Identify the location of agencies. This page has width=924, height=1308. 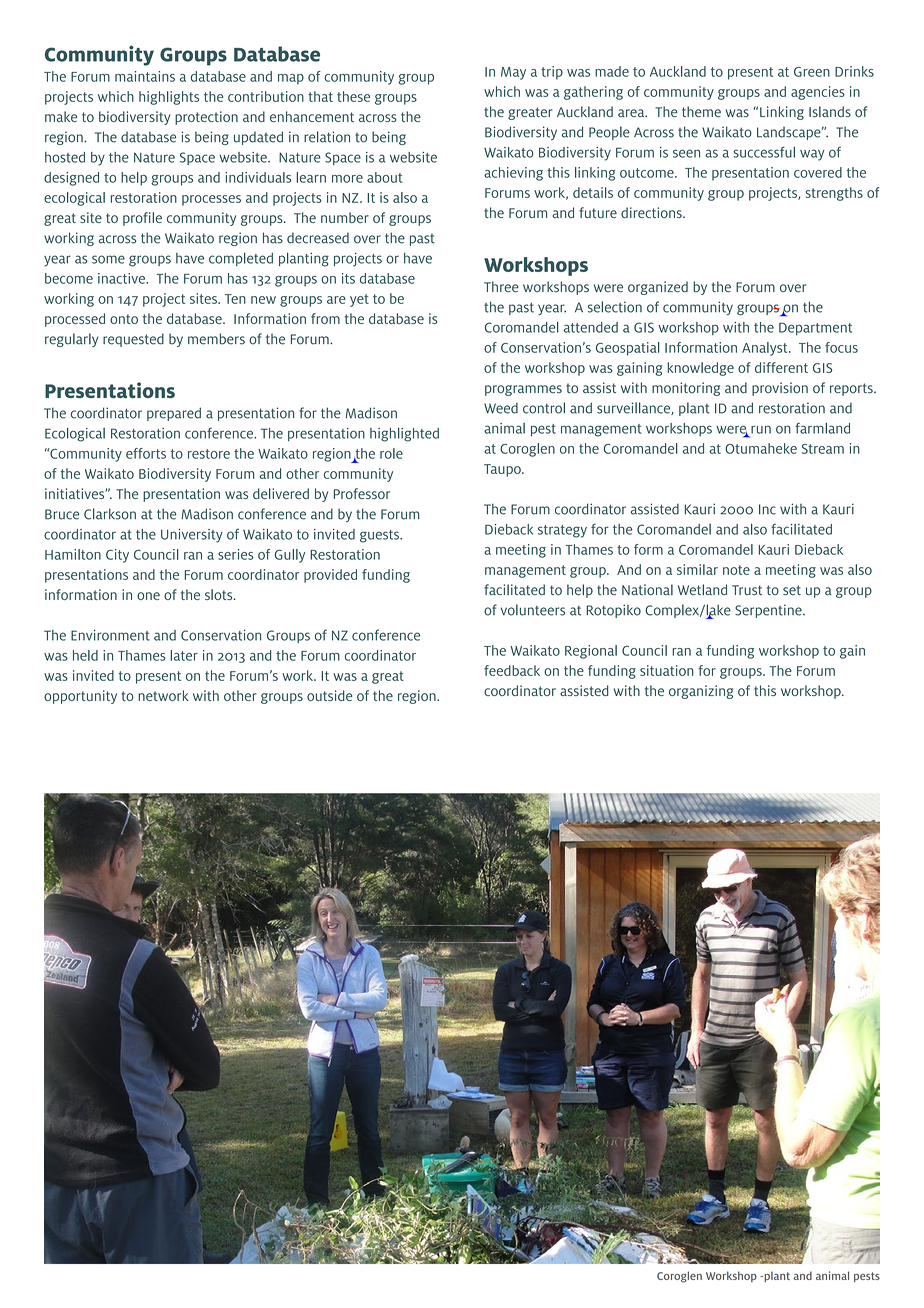
(818, 93).
